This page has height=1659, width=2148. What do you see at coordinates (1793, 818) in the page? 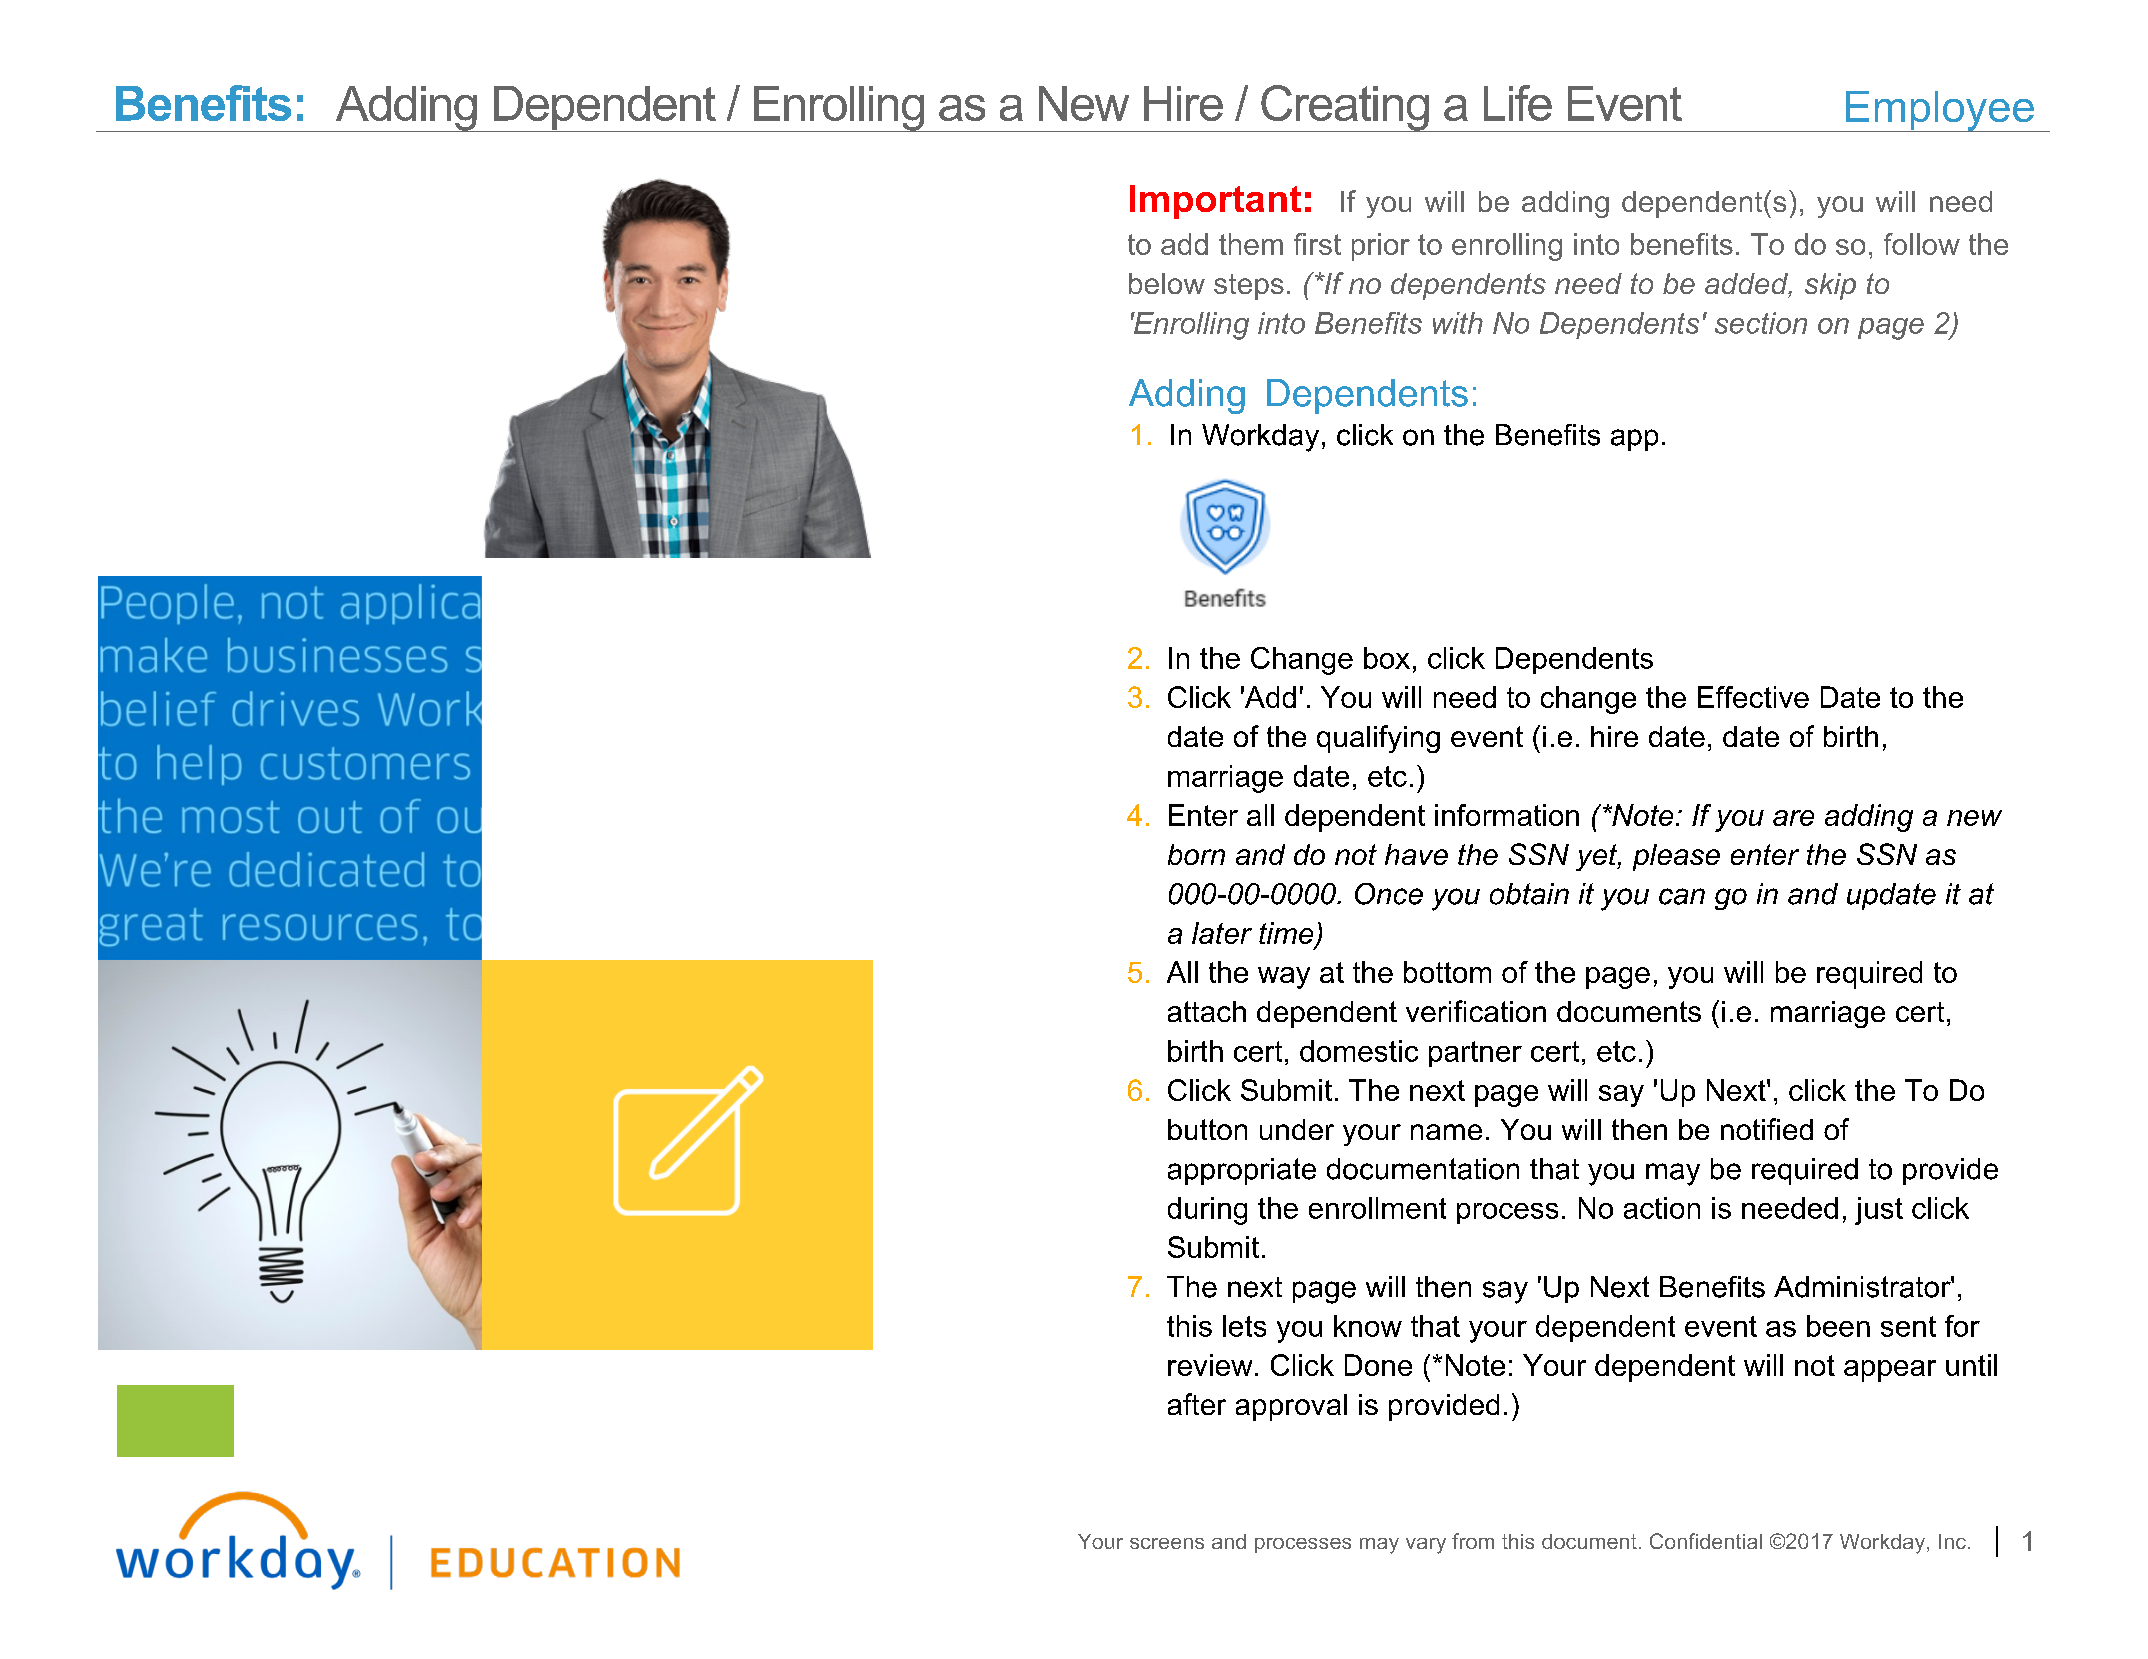
I see `are` at bounding box center [1793, 818].
